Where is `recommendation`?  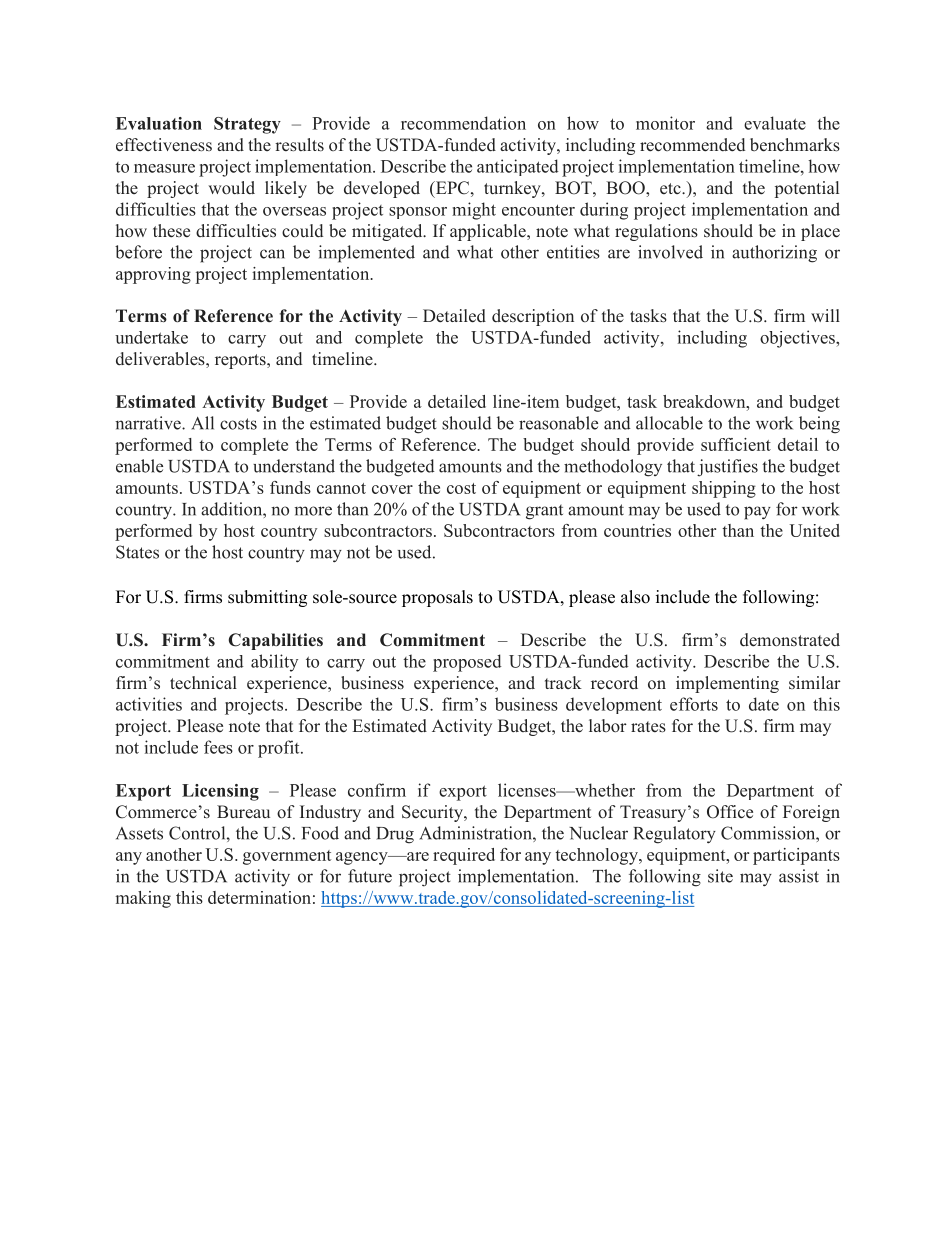 recommendation is located at coordinates (463, 123).
